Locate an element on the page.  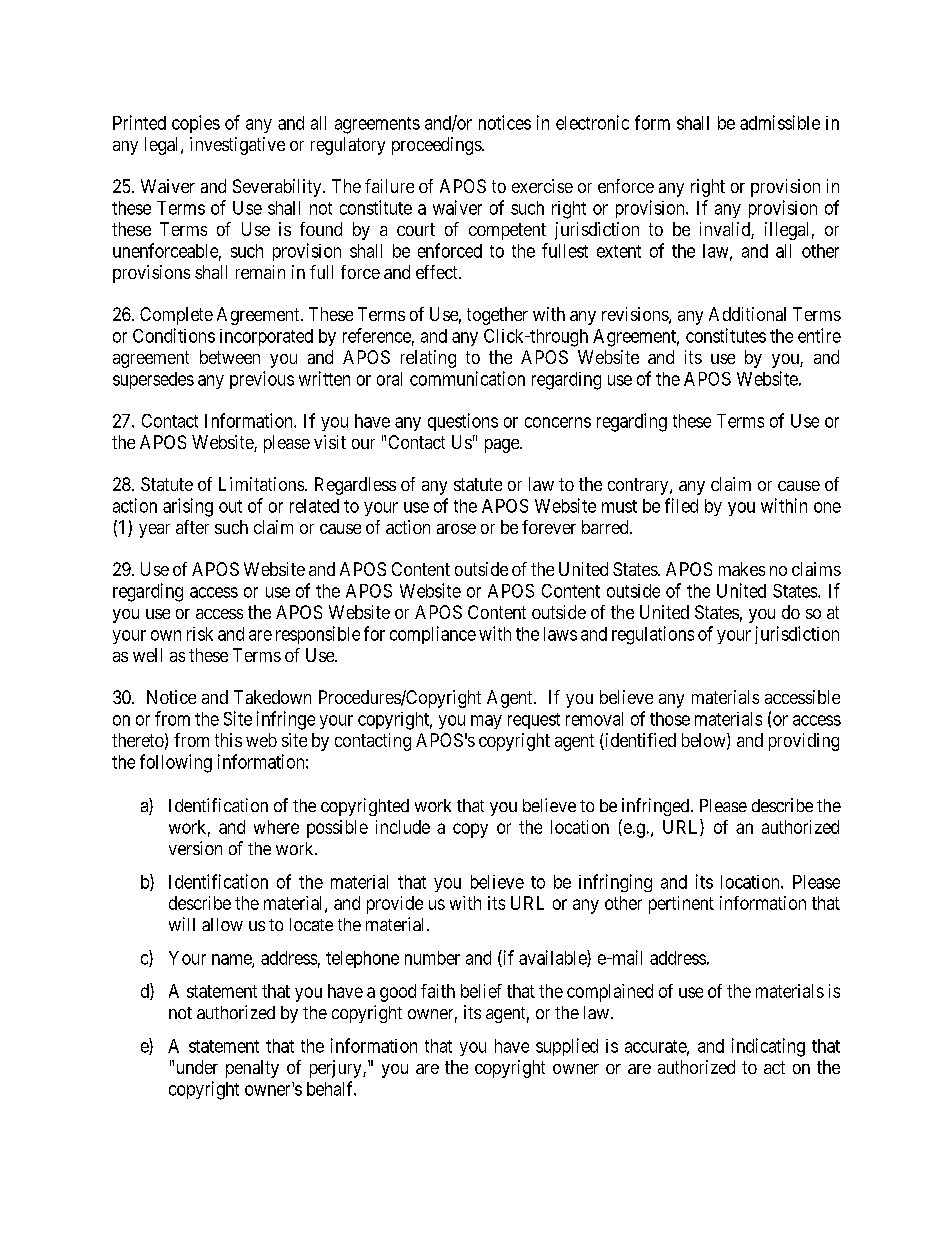
penalty is located at coordinates (252, 1069).
